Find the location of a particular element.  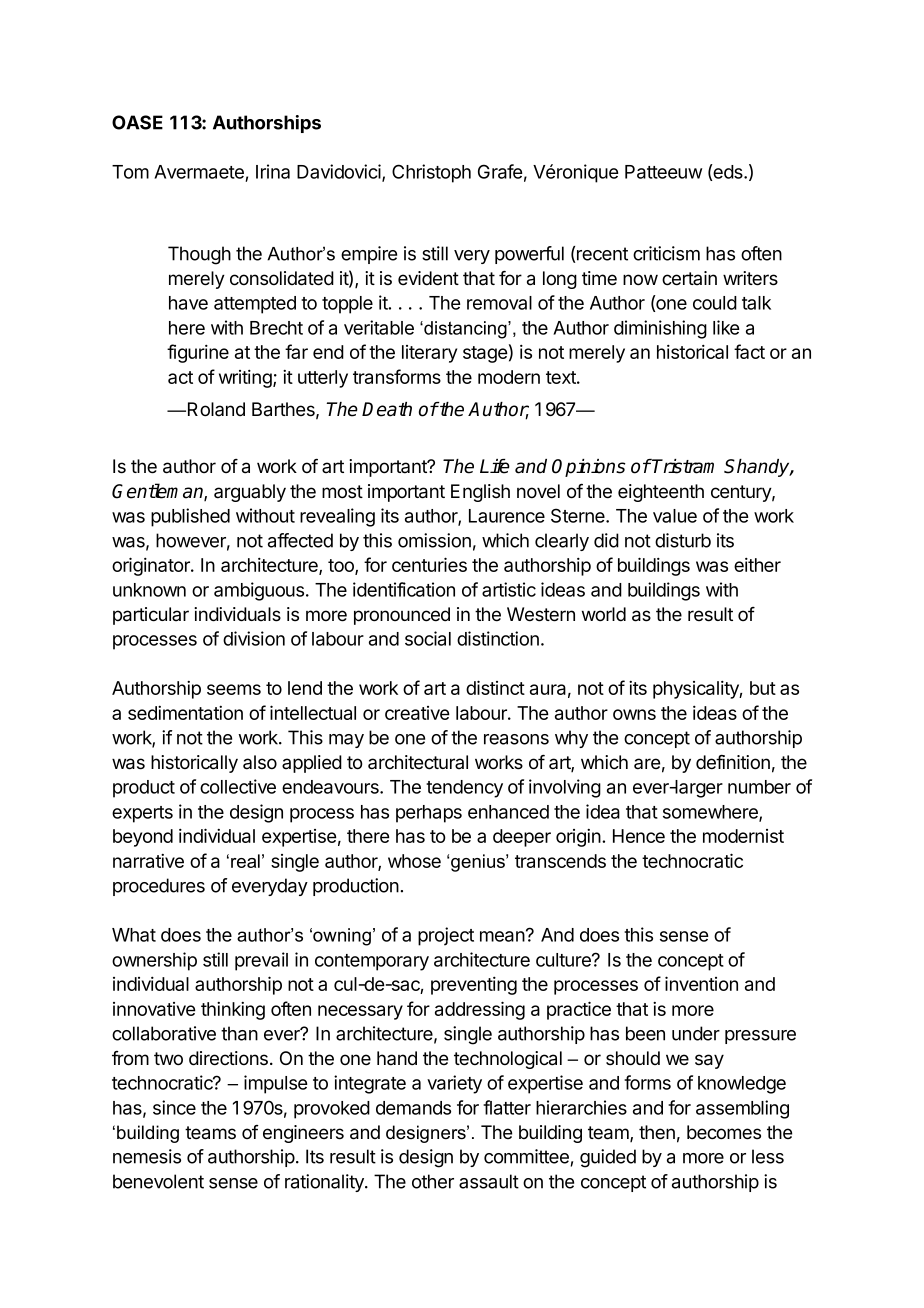

published is located at coordinates (190, 517).
